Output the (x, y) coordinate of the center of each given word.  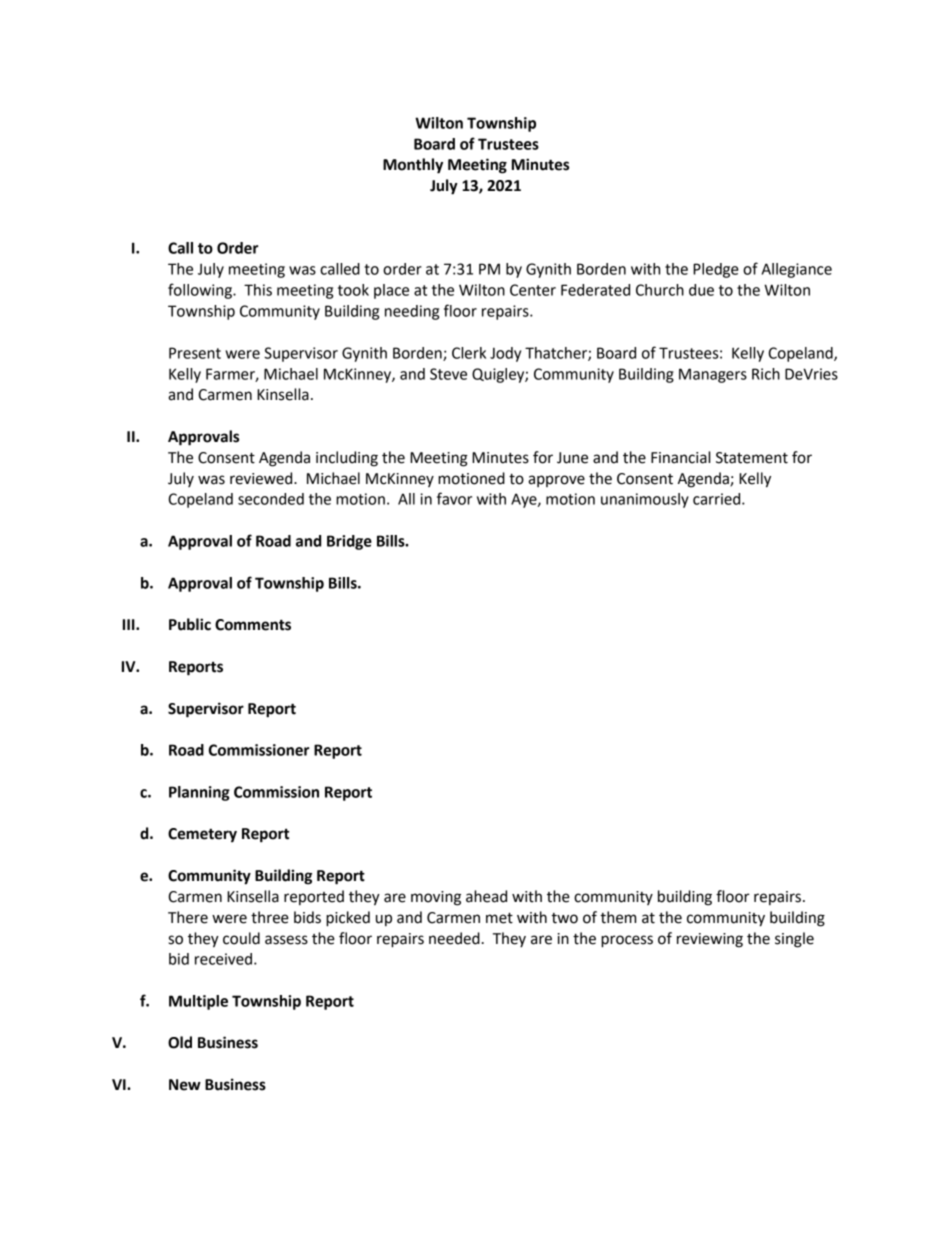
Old (180, 1042)
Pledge (716, 270)
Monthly (413, 166)
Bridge (349, 542)
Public (190, 624)
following (201, 291)
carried (718, 499)
